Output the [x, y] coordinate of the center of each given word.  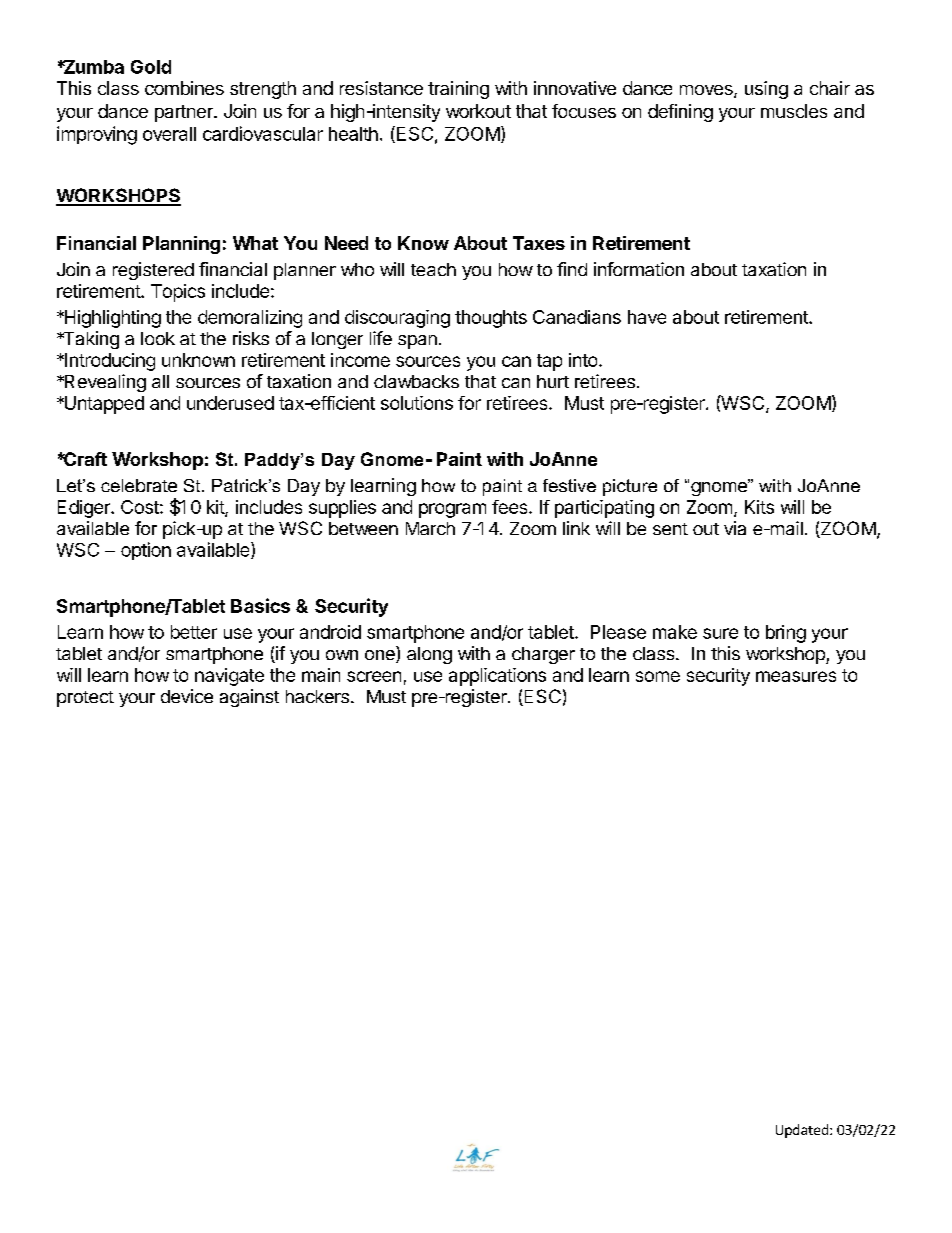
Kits [759, 507]
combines [184, 88]
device [187, 696]
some [658, 676]
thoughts [491, 319]
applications [497, 677]
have [647, 317]
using [766, 90]
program [452, 510]
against [249, 698]
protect [85, 699]
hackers [317, 696]
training [458, 90]
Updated [802, 1131]
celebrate [139, 485]
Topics [178, 293]
